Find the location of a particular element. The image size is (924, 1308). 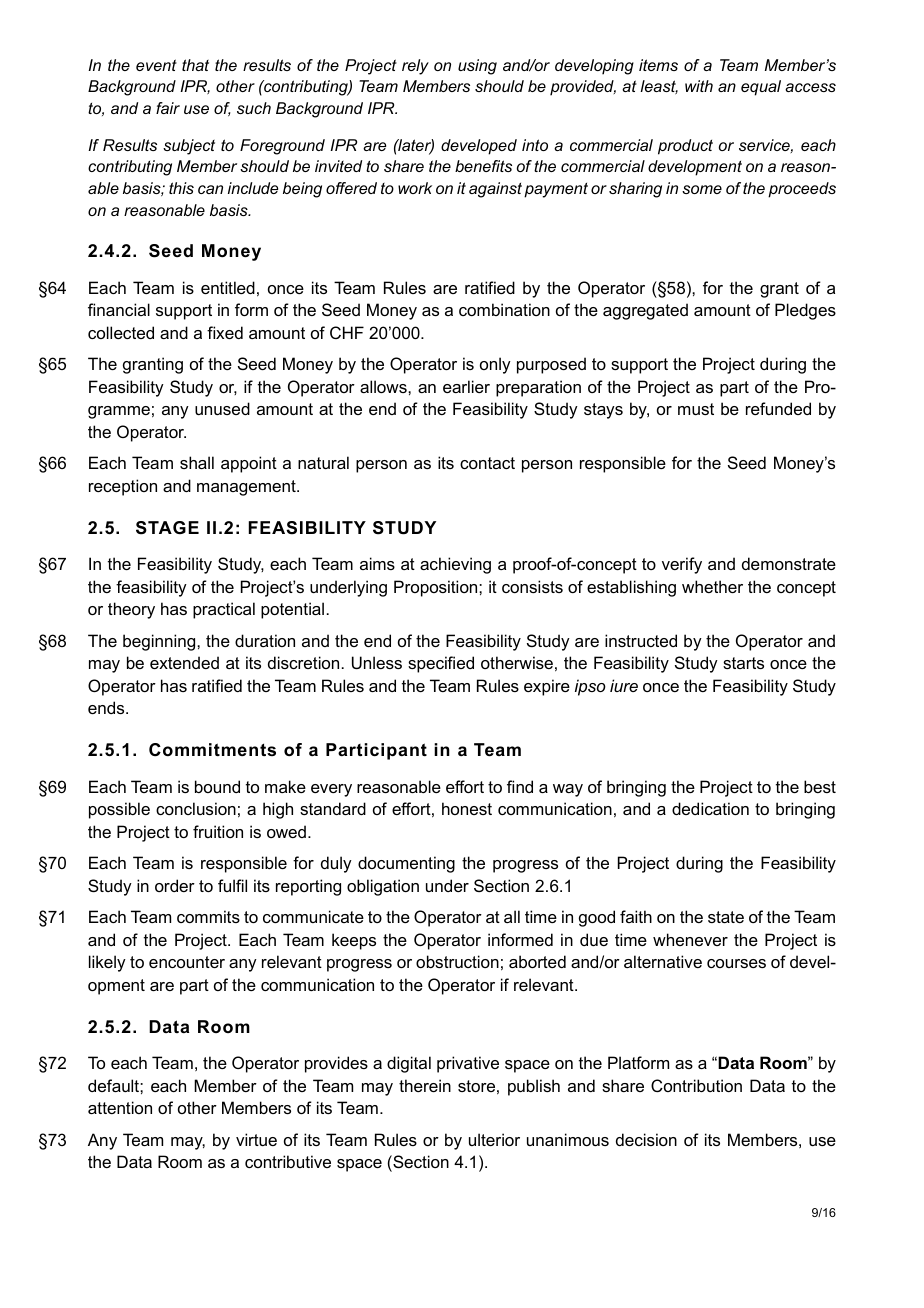

Proposition is located at coordinates (437, 588).
